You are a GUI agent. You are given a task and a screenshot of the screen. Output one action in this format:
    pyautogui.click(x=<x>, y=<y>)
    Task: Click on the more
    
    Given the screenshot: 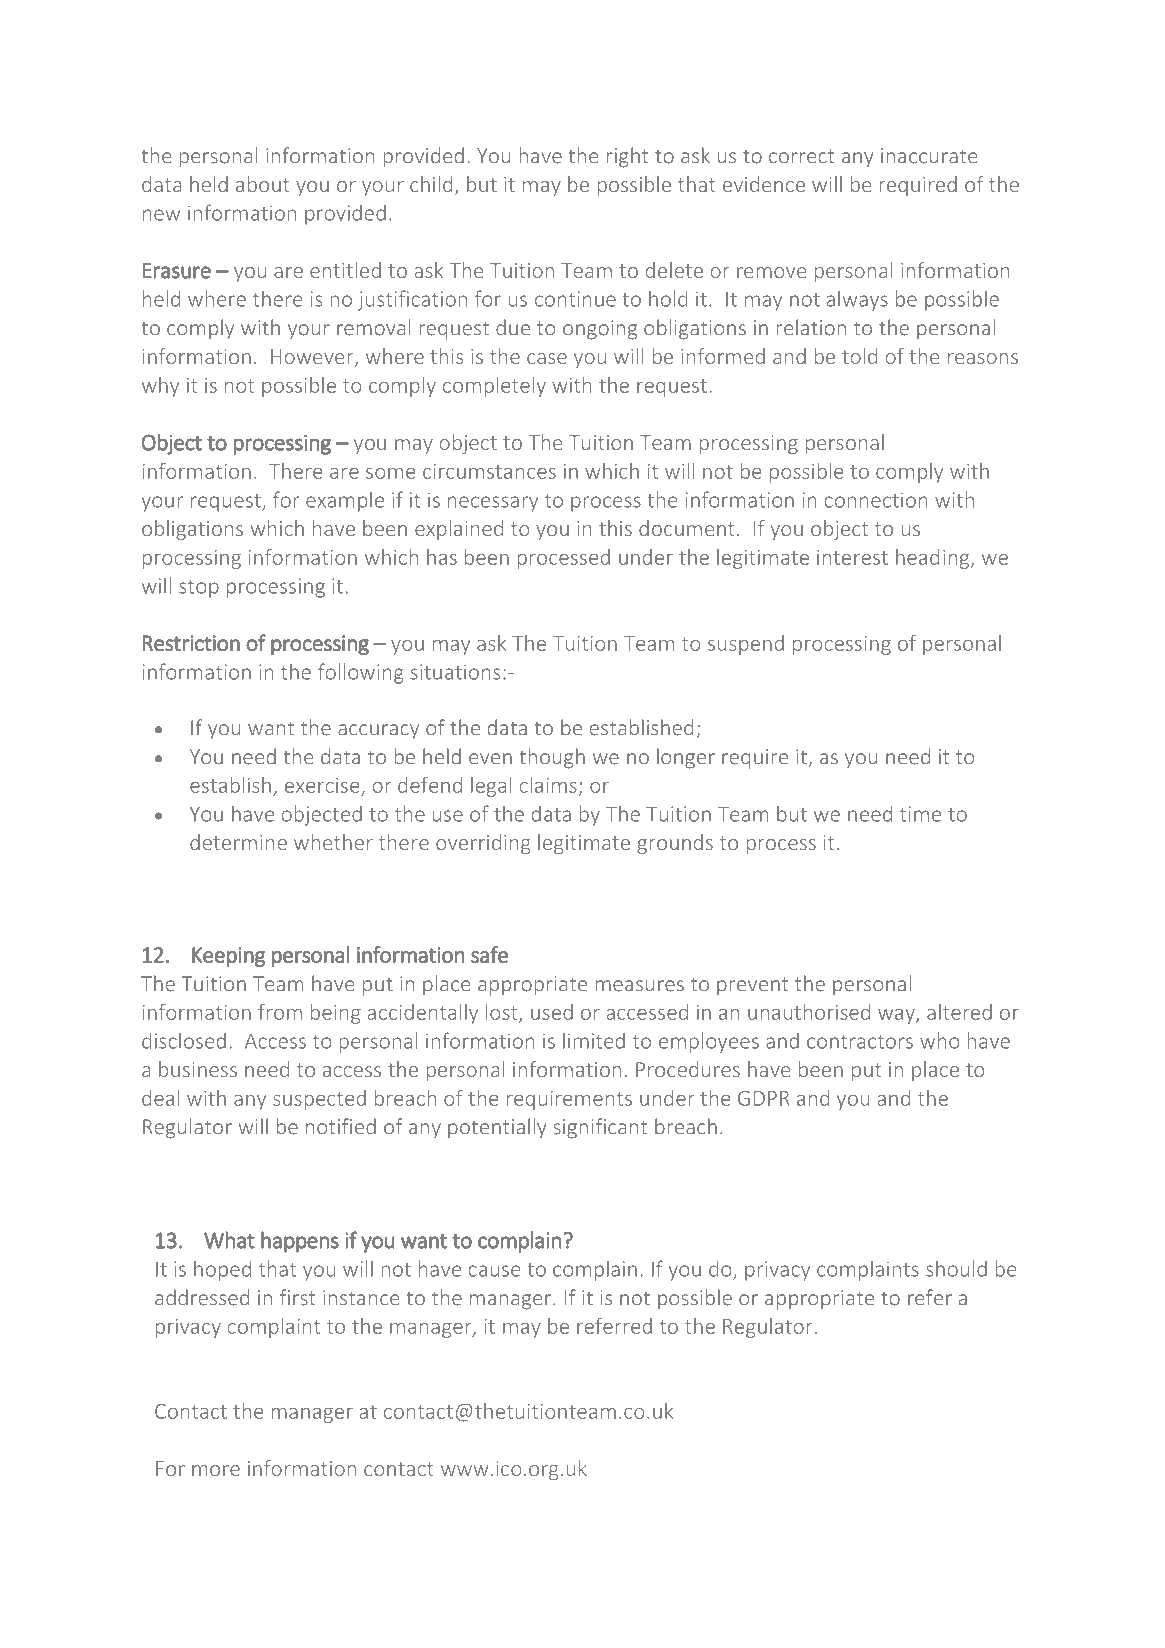 What is the action you would take?
    pyautogui.click(x=216, y=1470)
